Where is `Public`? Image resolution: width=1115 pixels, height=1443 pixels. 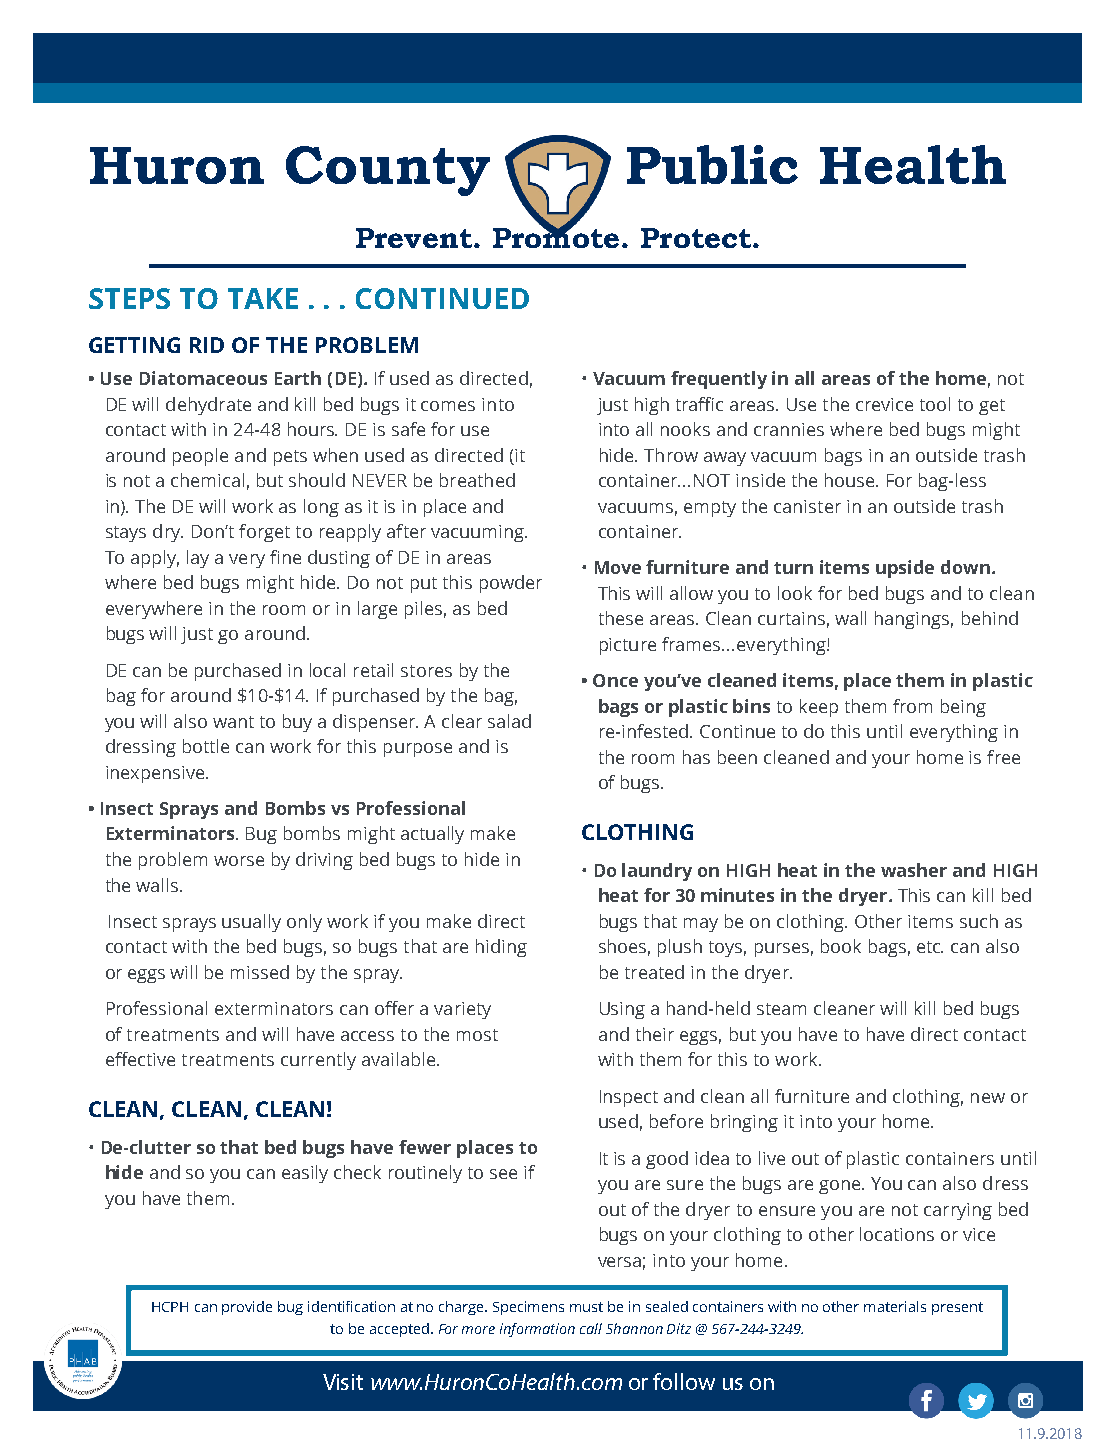
Public is located at coordinates (712, 164).
